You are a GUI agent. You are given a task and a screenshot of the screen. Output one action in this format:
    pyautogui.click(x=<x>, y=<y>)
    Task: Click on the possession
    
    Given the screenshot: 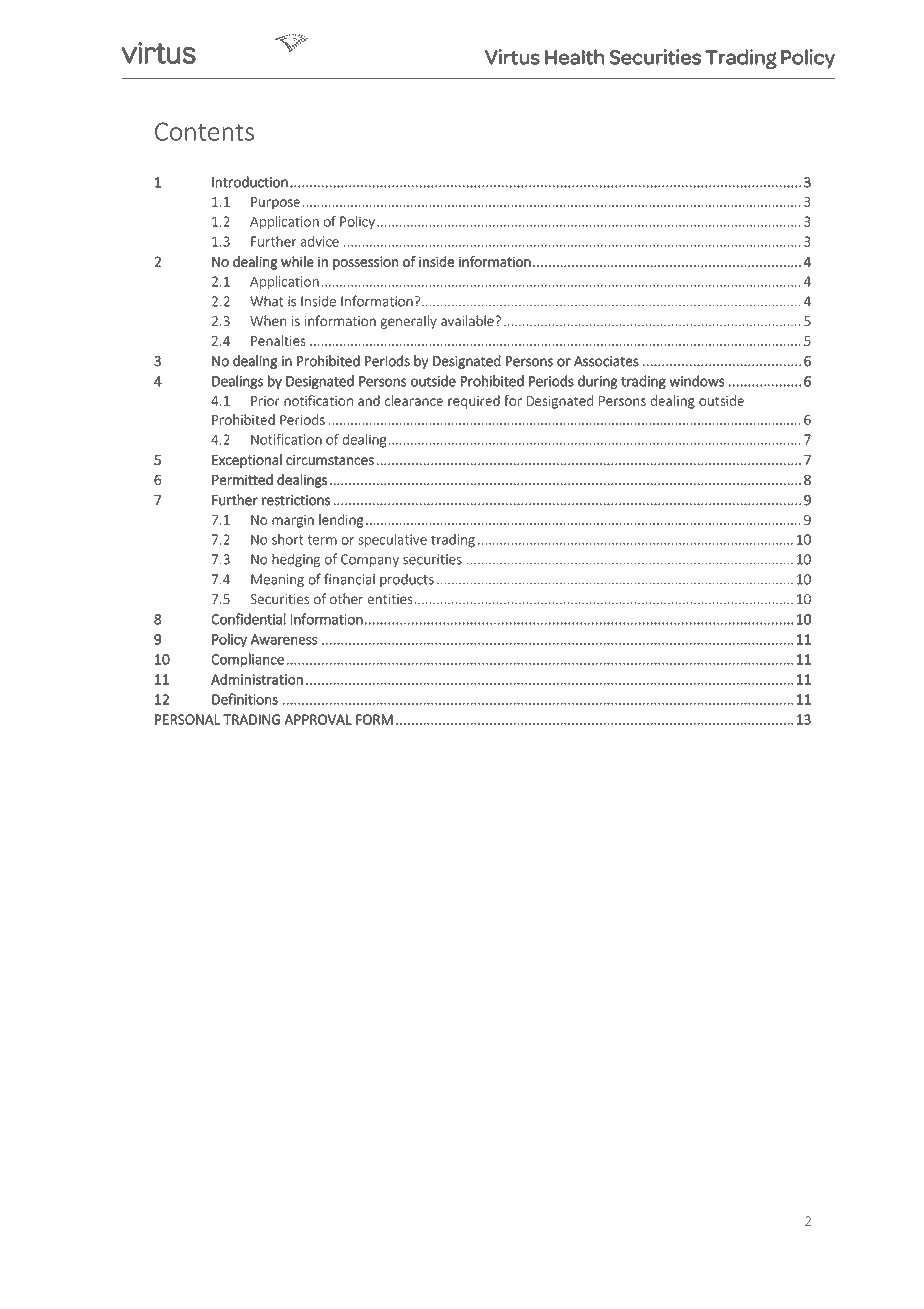 What is the action you would take?
    pyautogui.click(x=365, y=263)
